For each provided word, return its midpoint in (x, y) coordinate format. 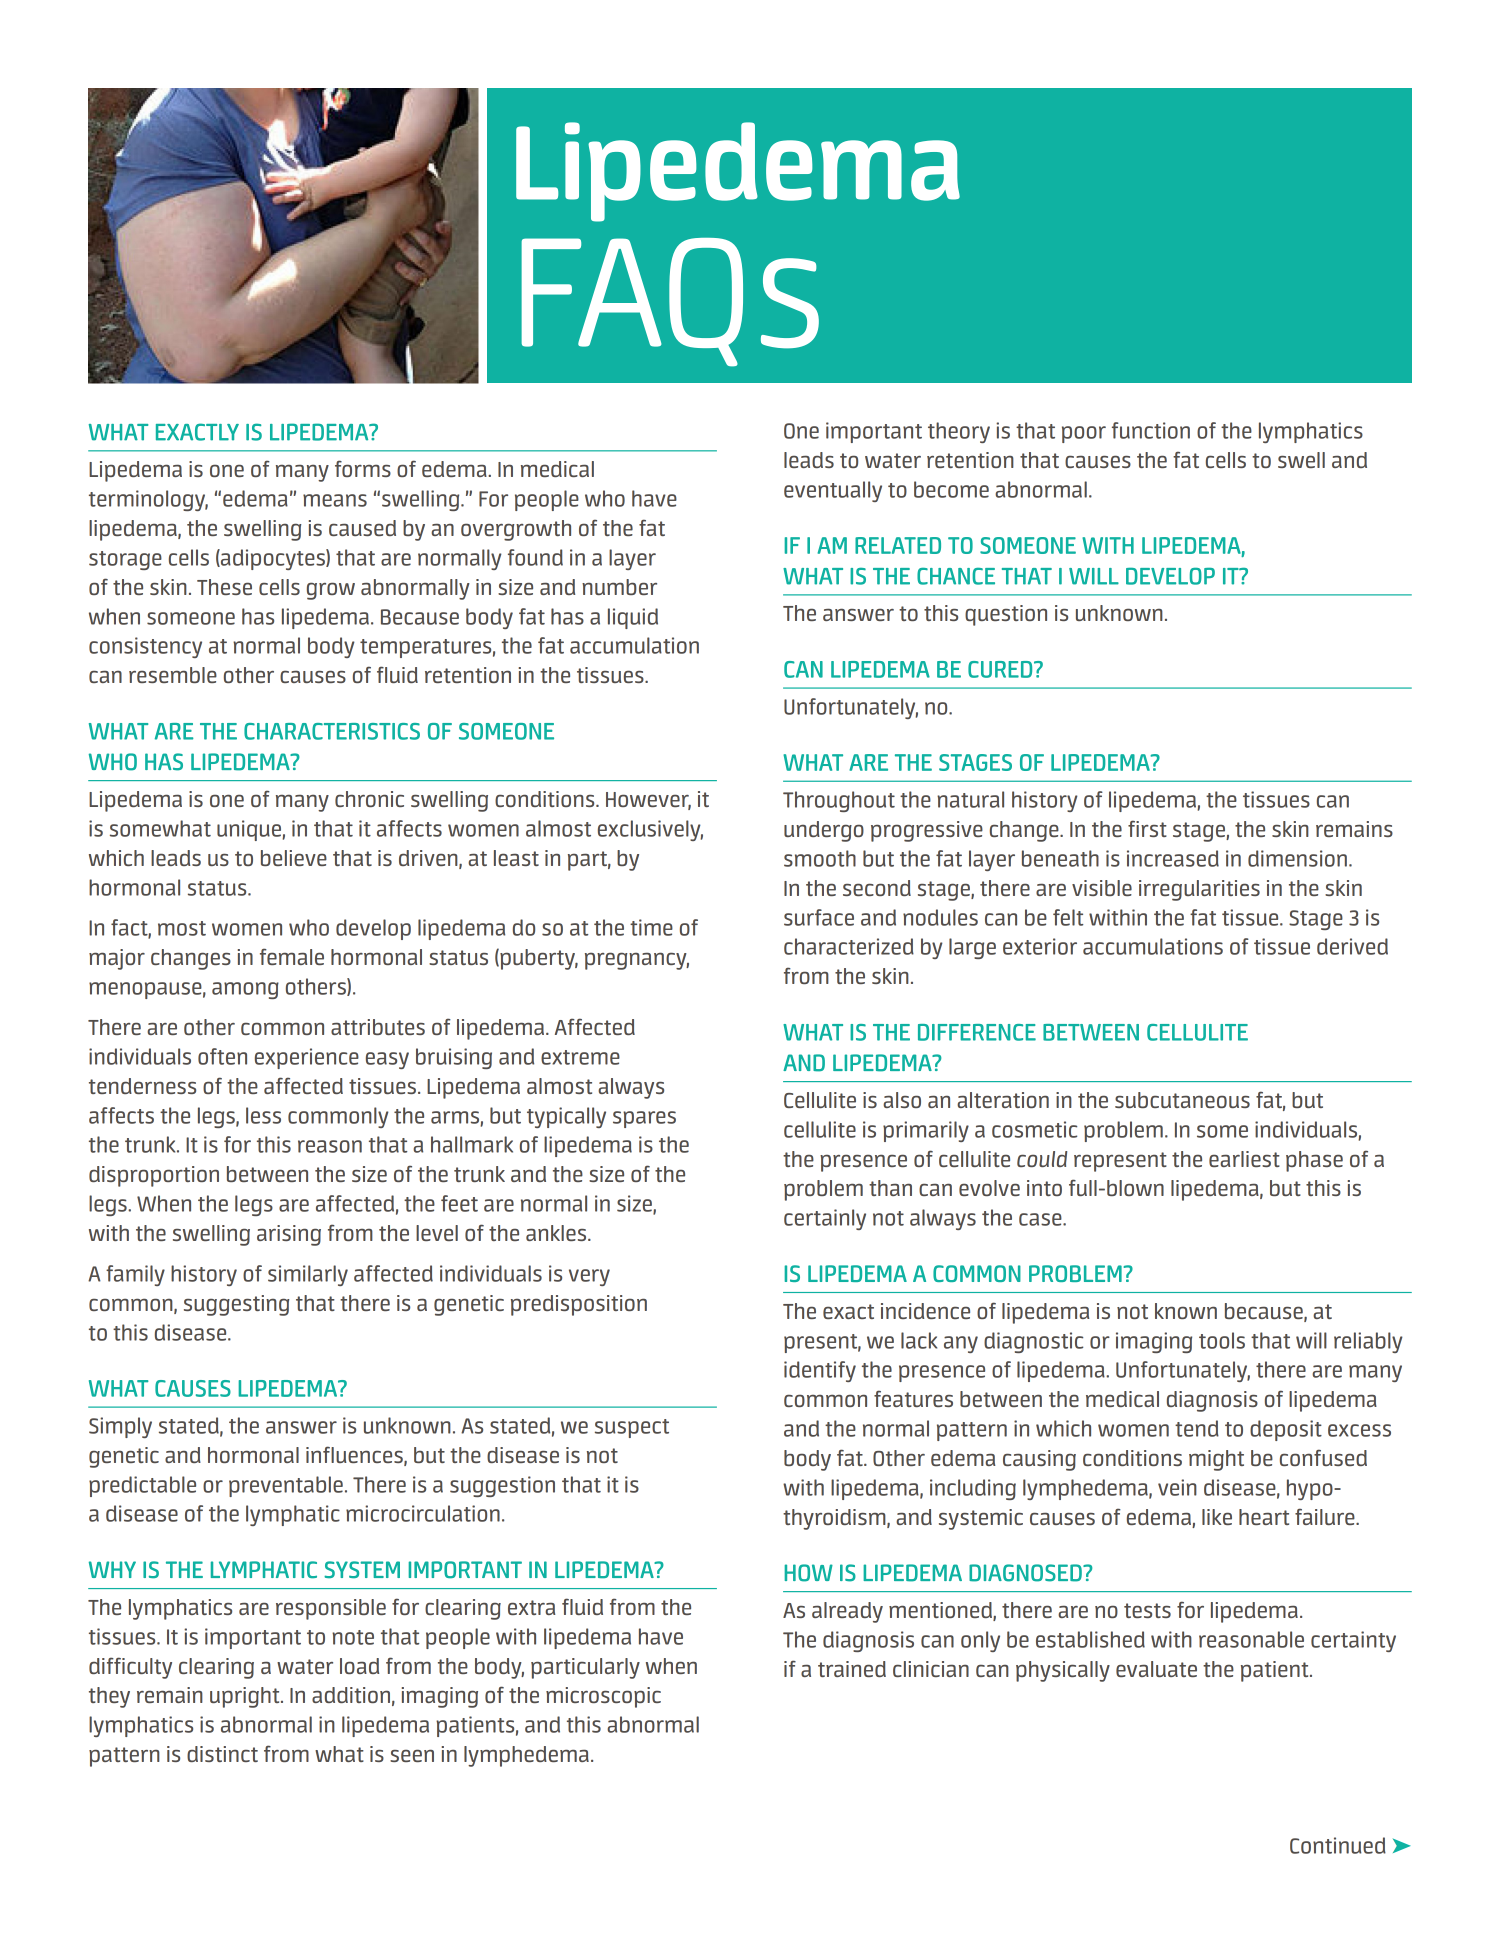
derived (1352, 946)
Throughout (839, 801)
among (245, 990)
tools (1222, 1340)
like (1217, 1517)
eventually (833, 491)
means (335, 500)
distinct (222, 1754)
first (1147, 828)
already (847, 1612)
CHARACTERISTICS (332, 731)
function (1151, 430)
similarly (308, 1275)
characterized (849, 946)
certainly (825, 1219)
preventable (286, 1486)
